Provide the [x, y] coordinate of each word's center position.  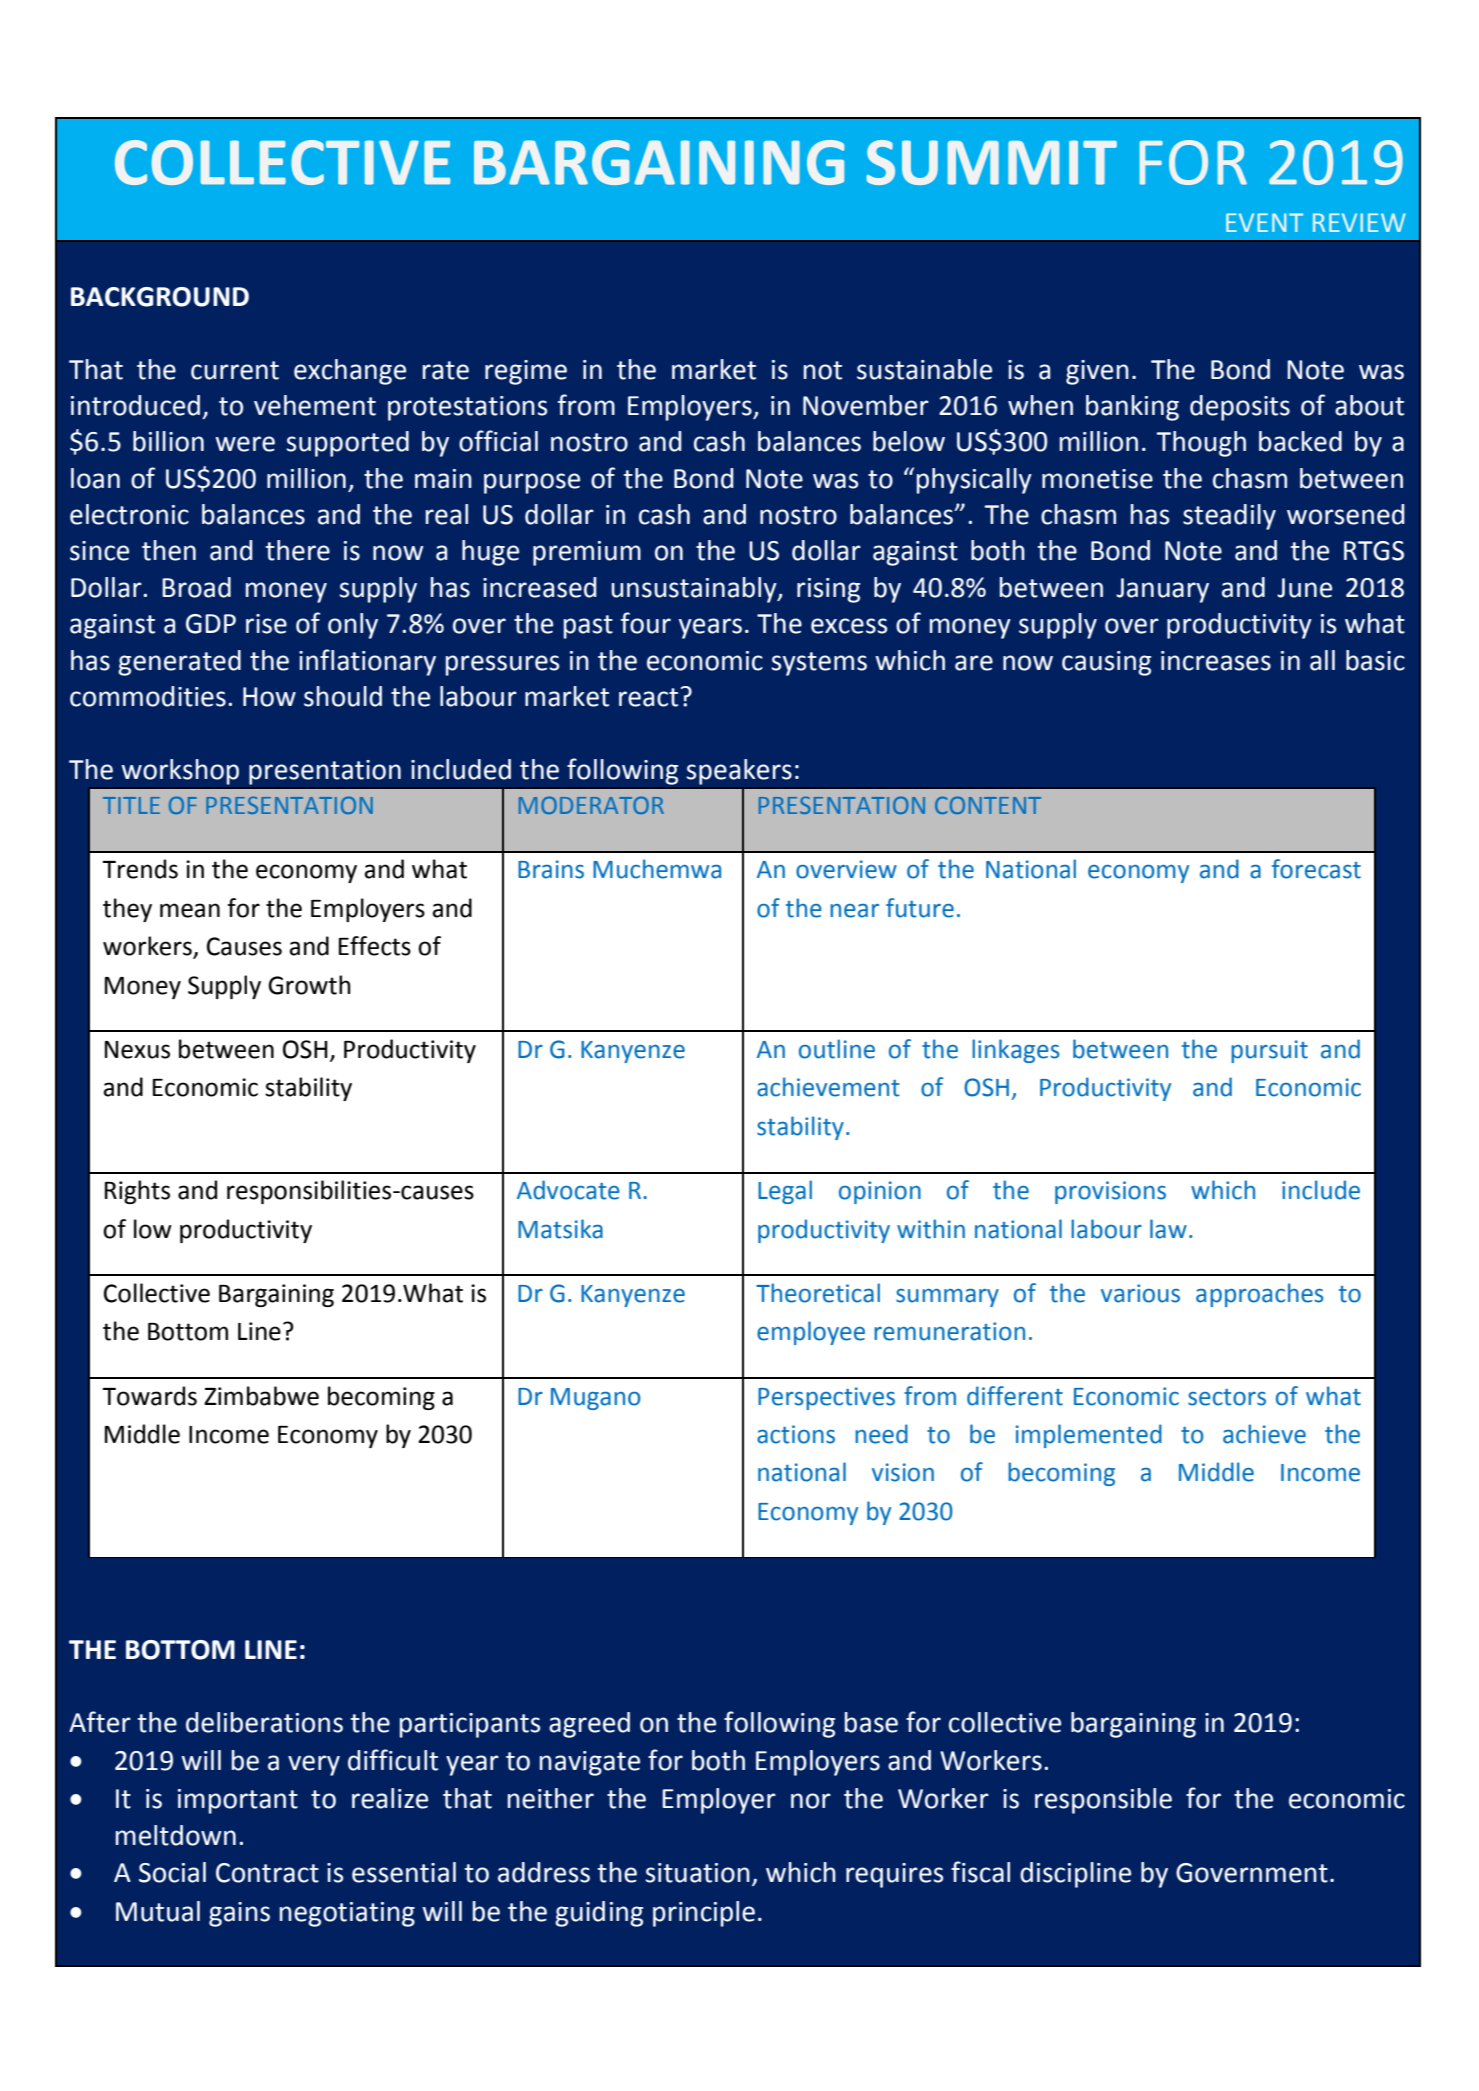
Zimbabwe [261, 1396]
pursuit [1269, 1051]
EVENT [1264, 222]
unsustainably [695, 590]
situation [698, 1873]
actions [796, 1434]
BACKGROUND [160, 297]
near [854, 911]
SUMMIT [991, 162]
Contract [267, 1873]
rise [266, 624]
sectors [1227, 1397]
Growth [309, 985]
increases [1216, 661]
